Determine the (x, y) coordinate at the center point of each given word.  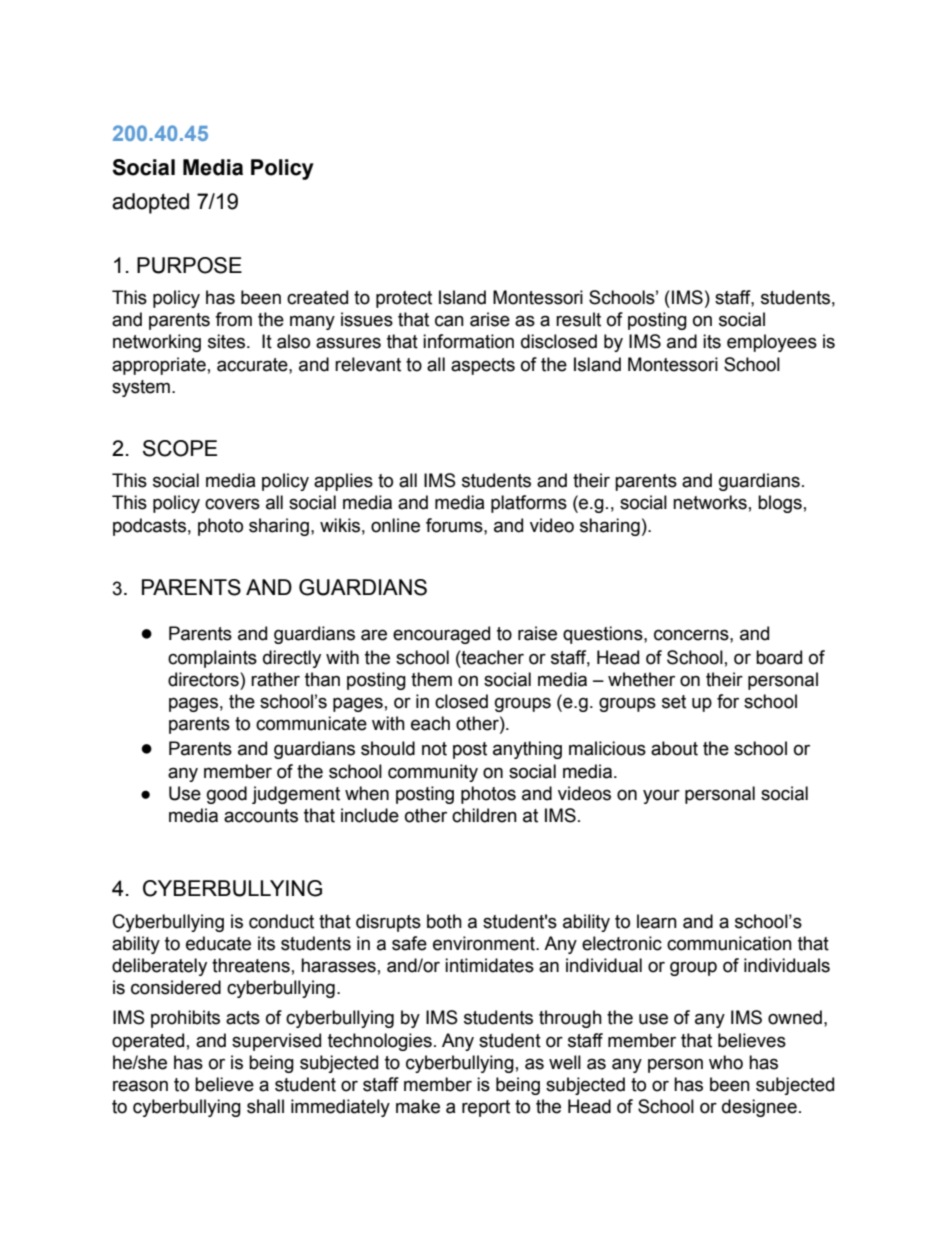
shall (265, 1106)
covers (232, 504)
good (227, 795)
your (661, 796)
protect (404, 299)
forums (455, 525)
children (484, 815)
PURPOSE (189, 265)
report (486, 1108)
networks (710, 502)
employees (772, 343)
